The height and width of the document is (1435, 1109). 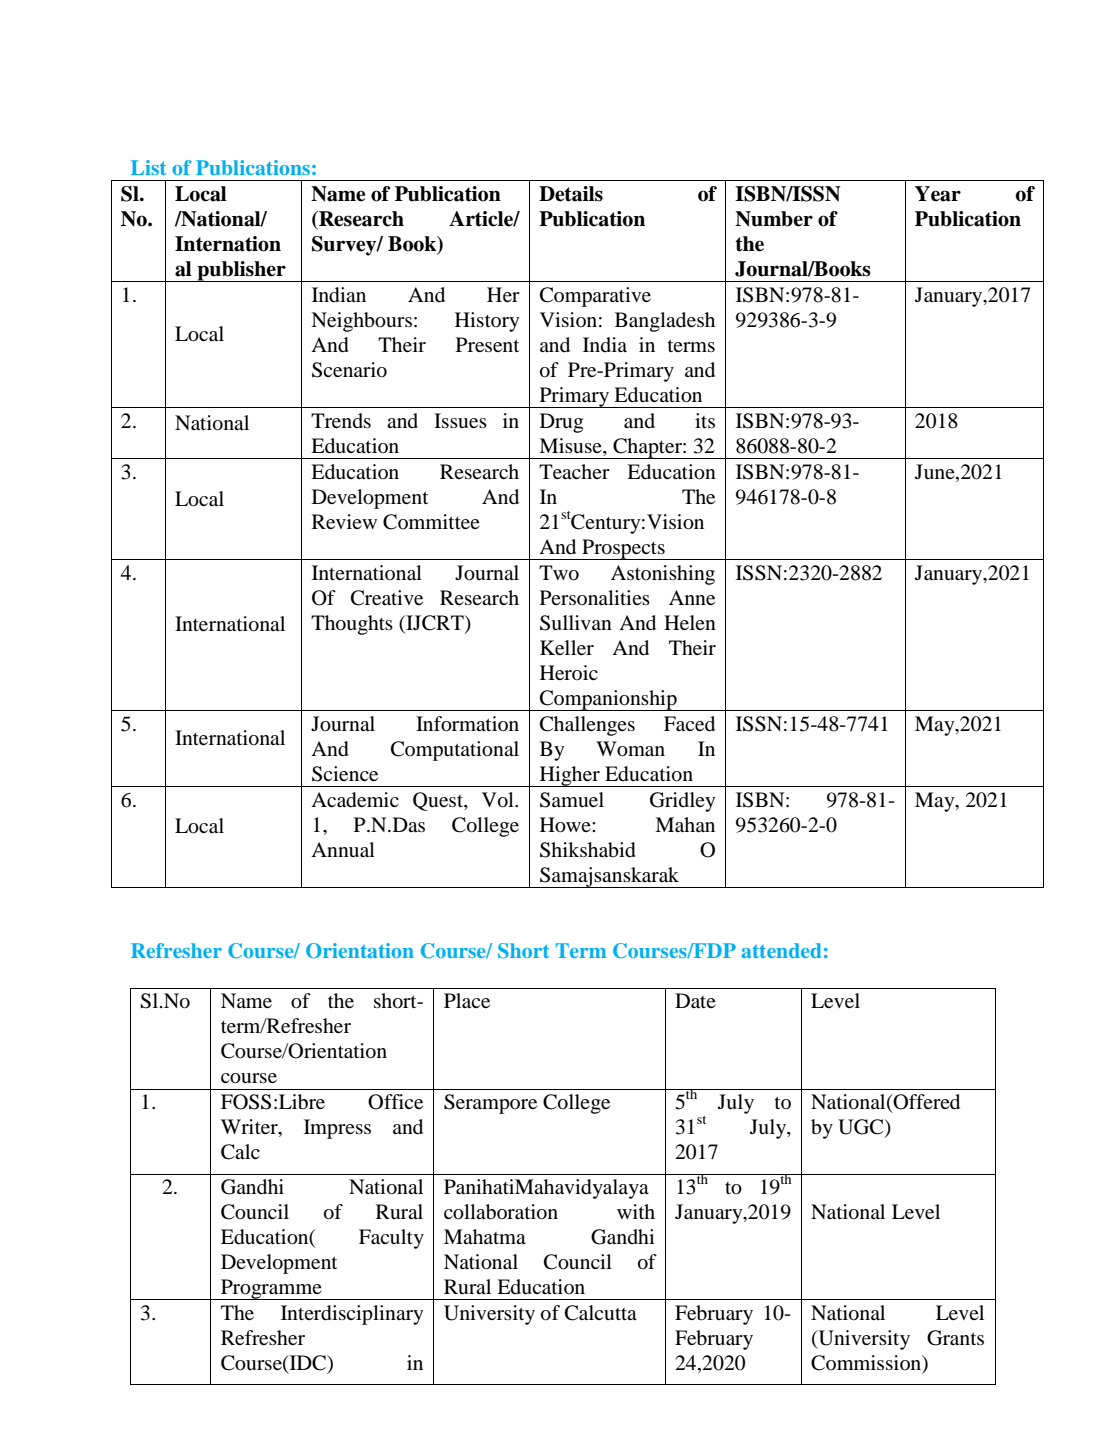 What do you see at coordinates (574, 471) in the document?
I see `Teacher` at bounding box center [574, 471].
